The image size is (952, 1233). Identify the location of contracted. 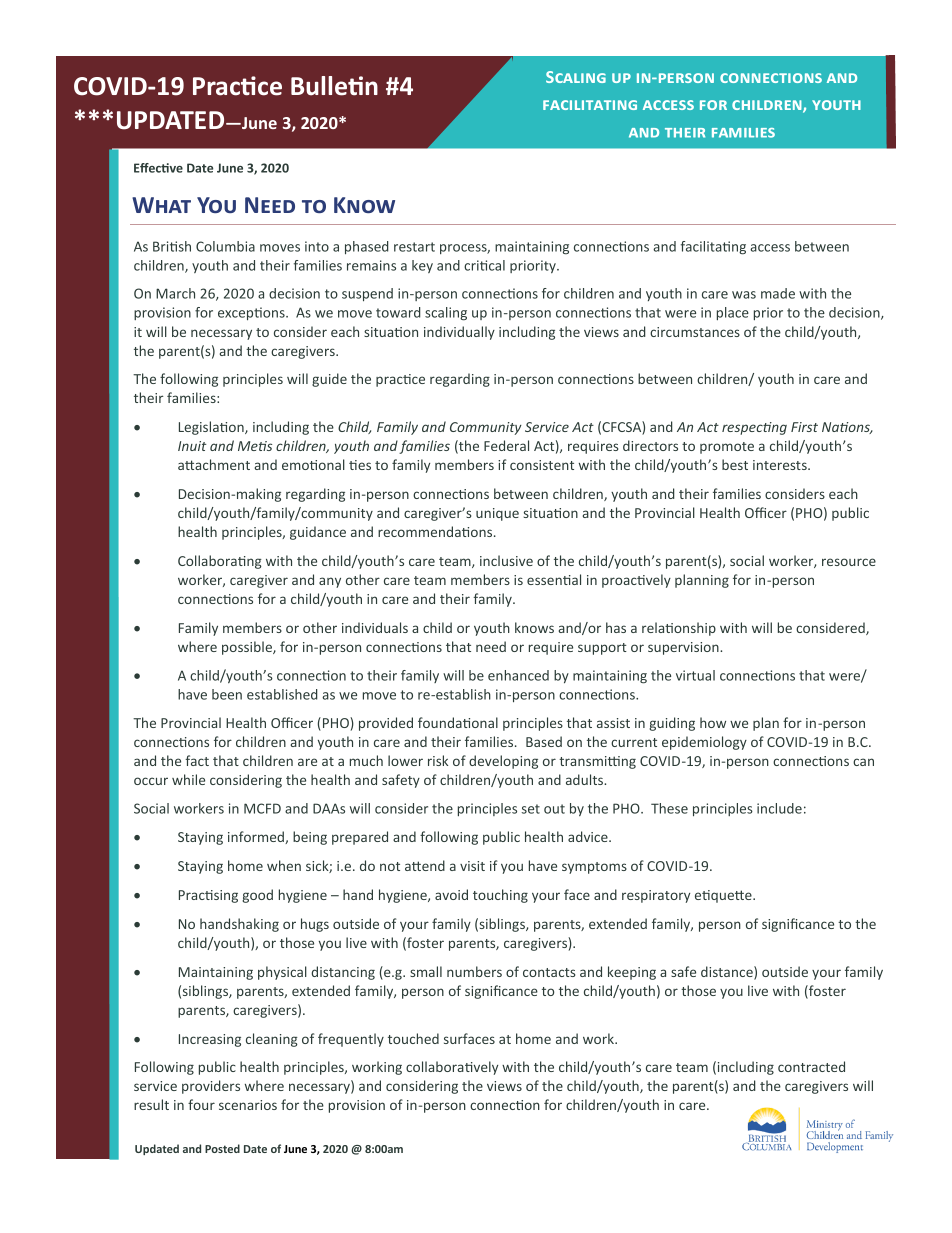
(811, 1066).
